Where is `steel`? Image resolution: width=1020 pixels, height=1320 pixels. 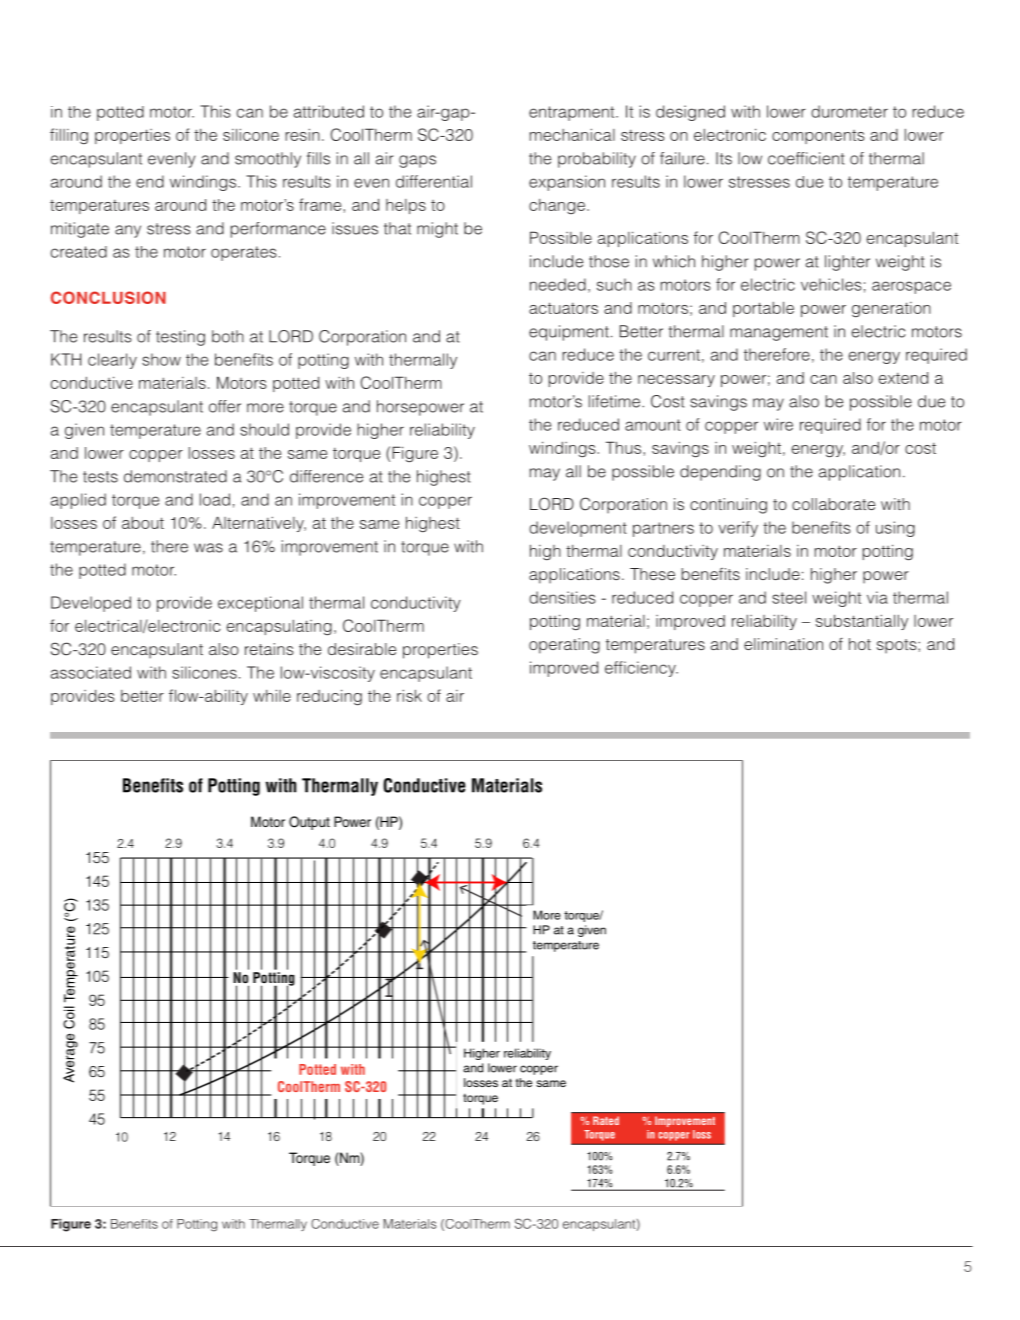 steel is located at coordinates (789, 597).
